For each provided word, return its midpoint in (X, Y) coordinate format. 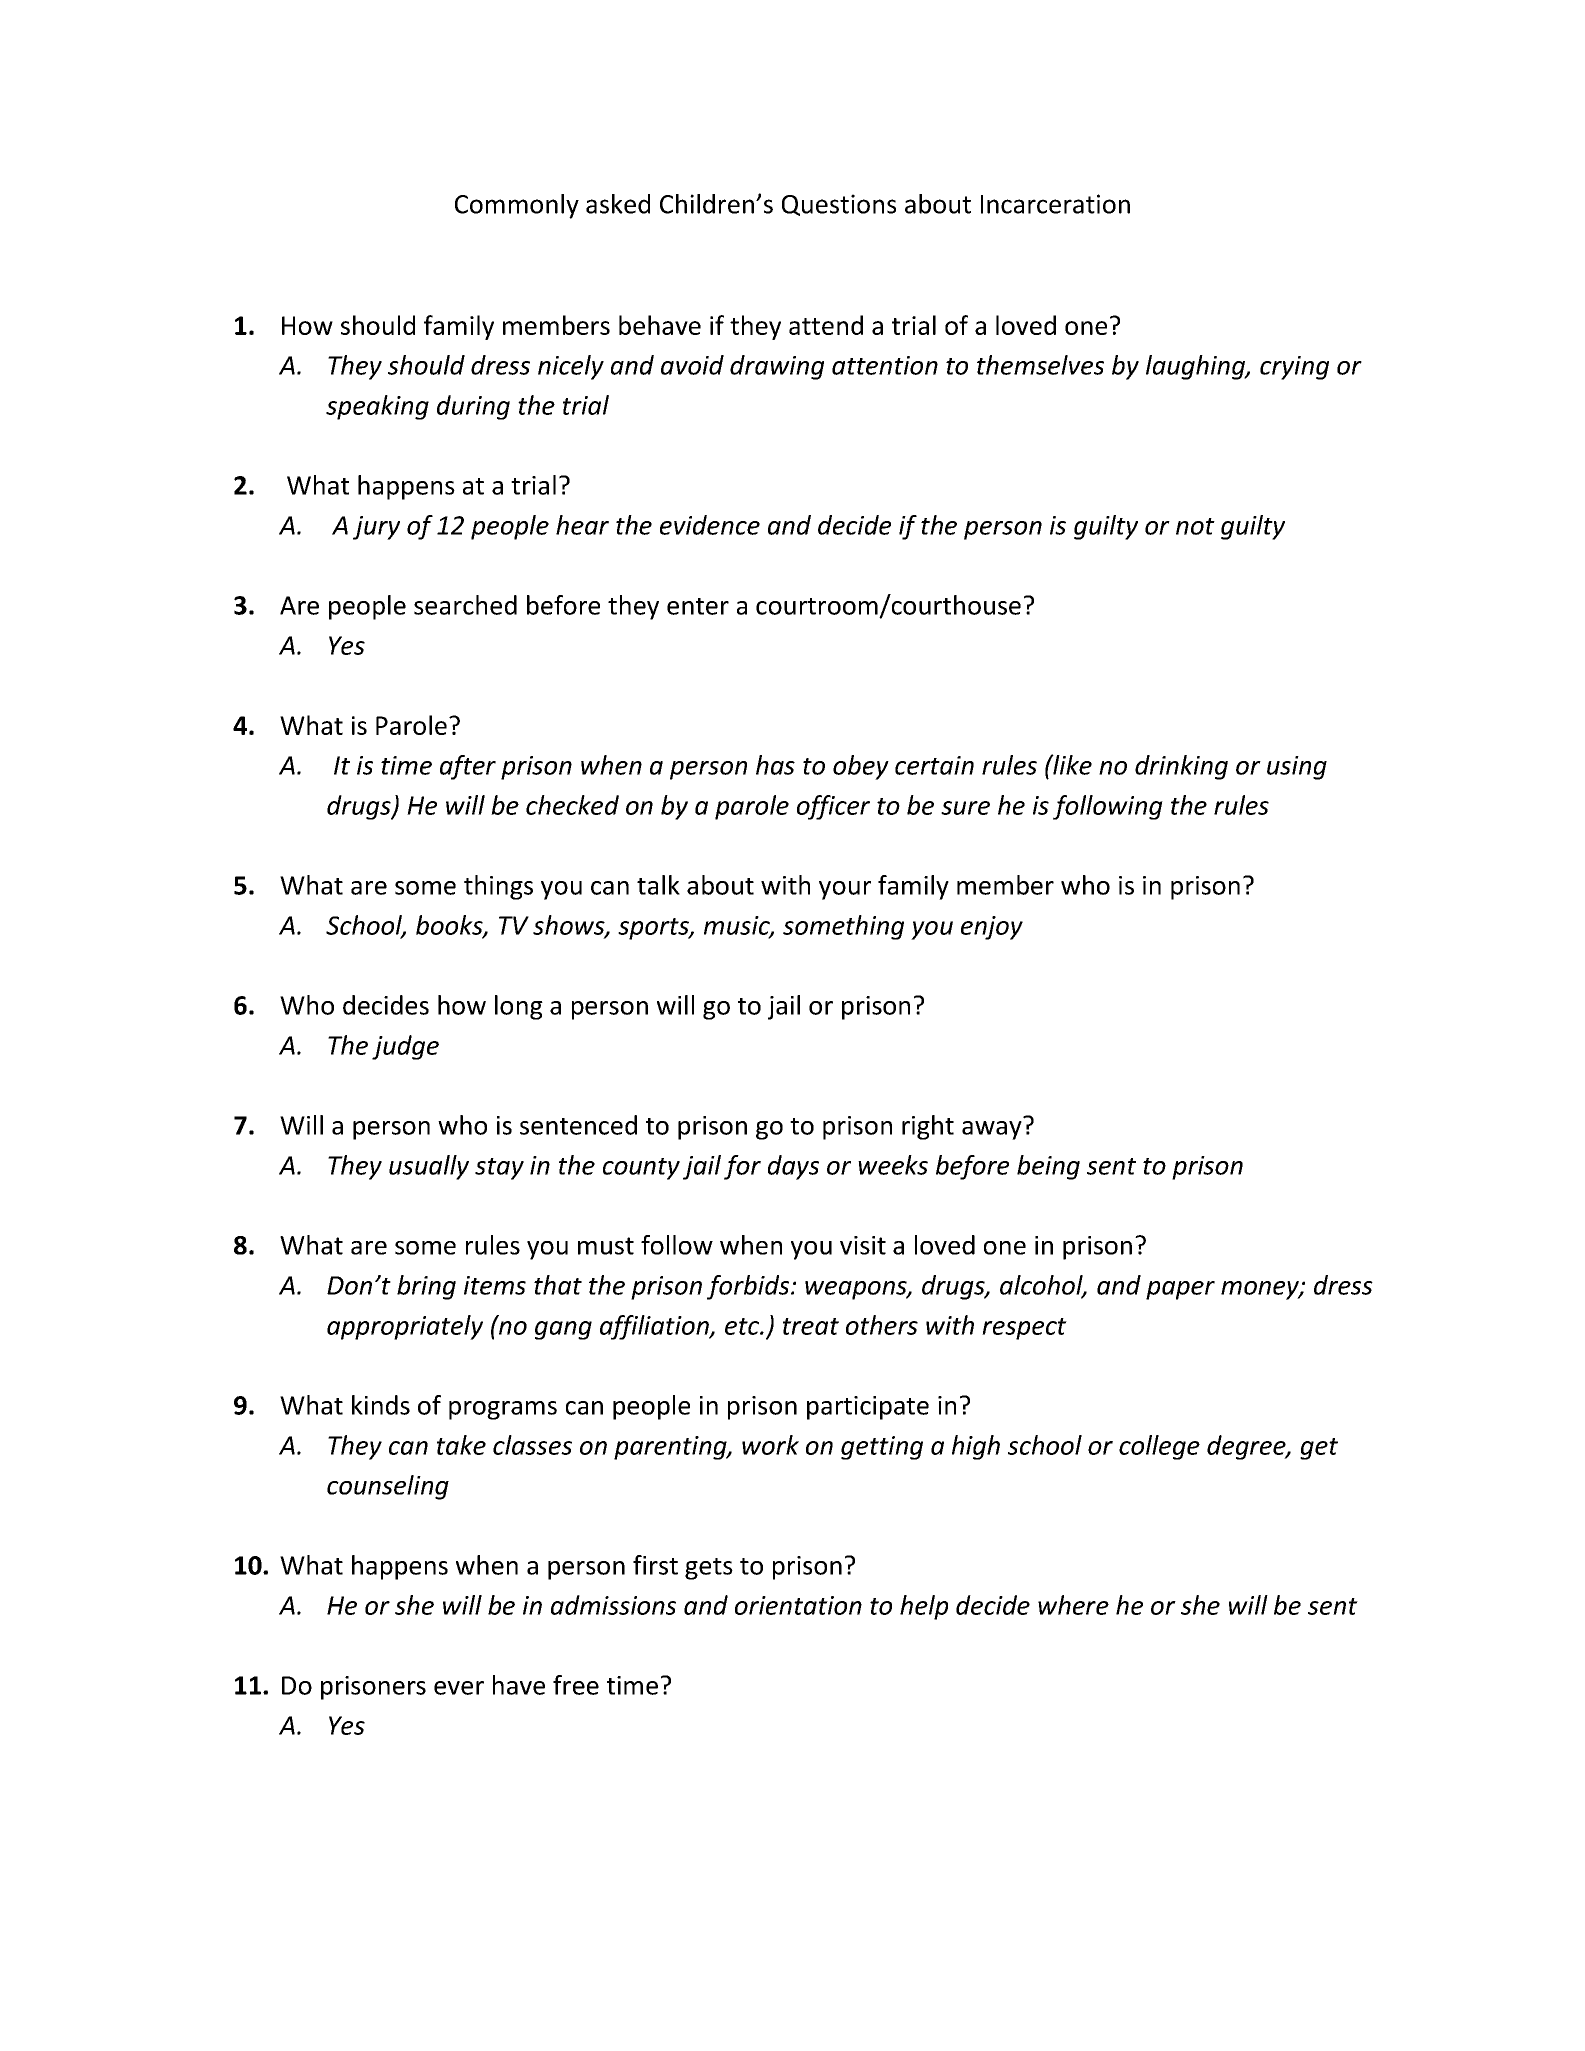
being (1048, 1167)
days (793, 1167)
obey (861, 767)
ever (459, 1688)
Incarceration (1055, 204)
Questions (839, 205)
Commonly (517, 206)
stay (499, 1169)
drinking (1181, 767)
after (468, 767)
